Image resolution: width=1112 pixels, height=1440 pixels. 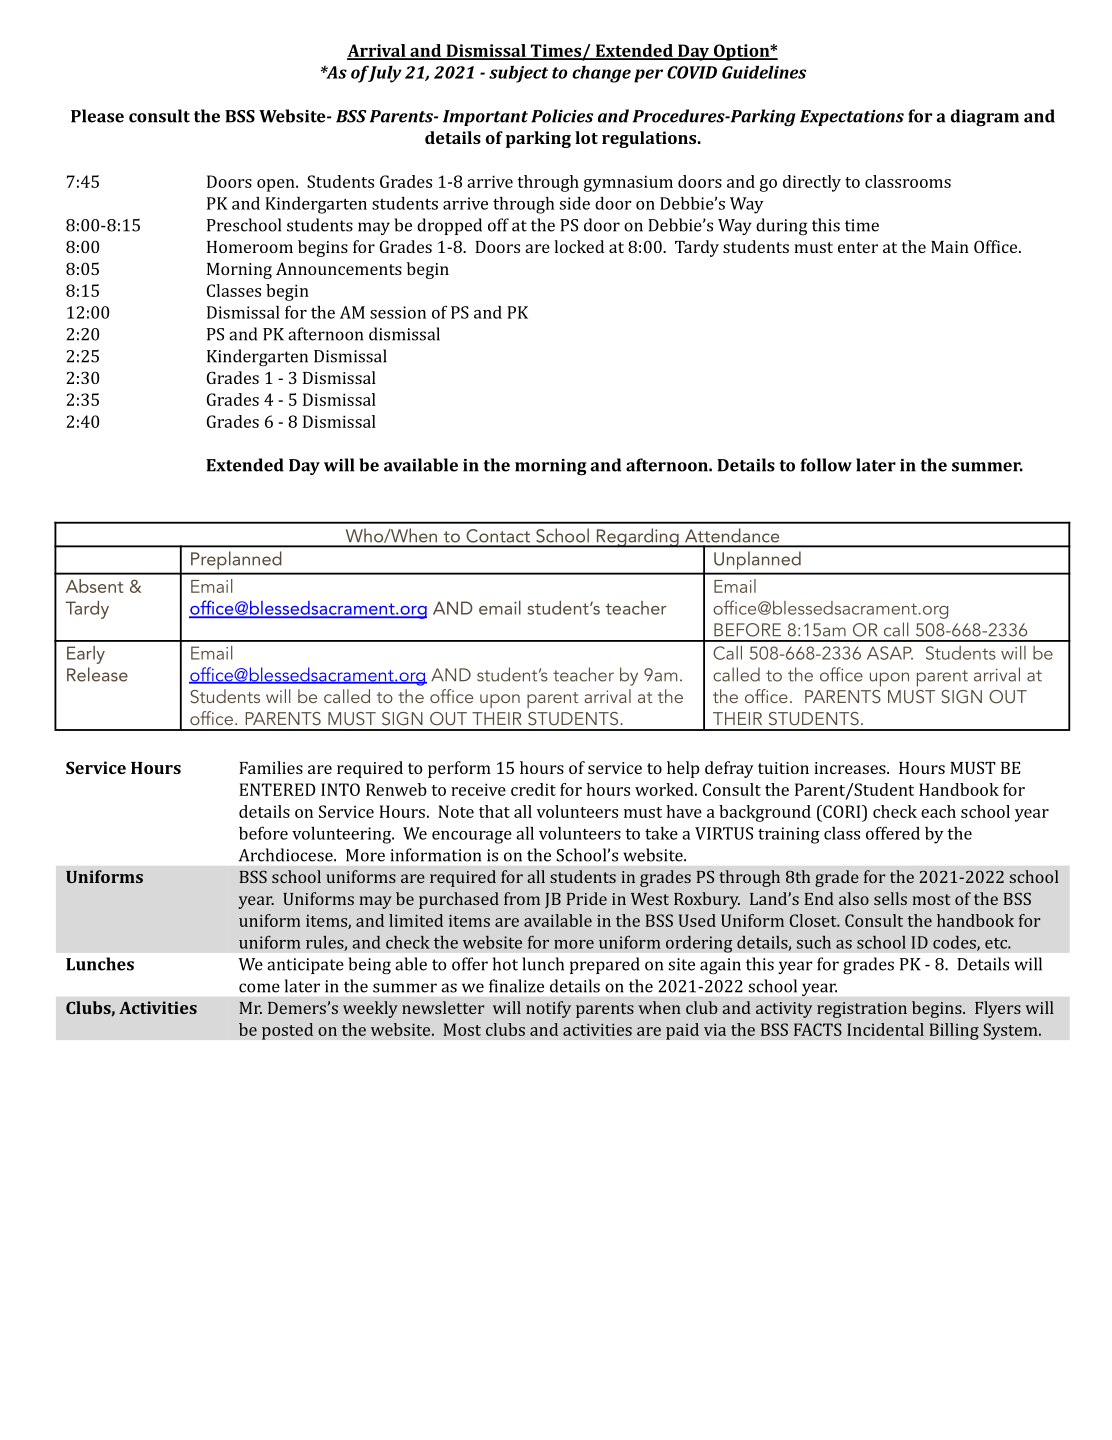 What do you see at coordinates (259, 988) in the screenshot?
I see `come` at bounding box center [259, 988].
